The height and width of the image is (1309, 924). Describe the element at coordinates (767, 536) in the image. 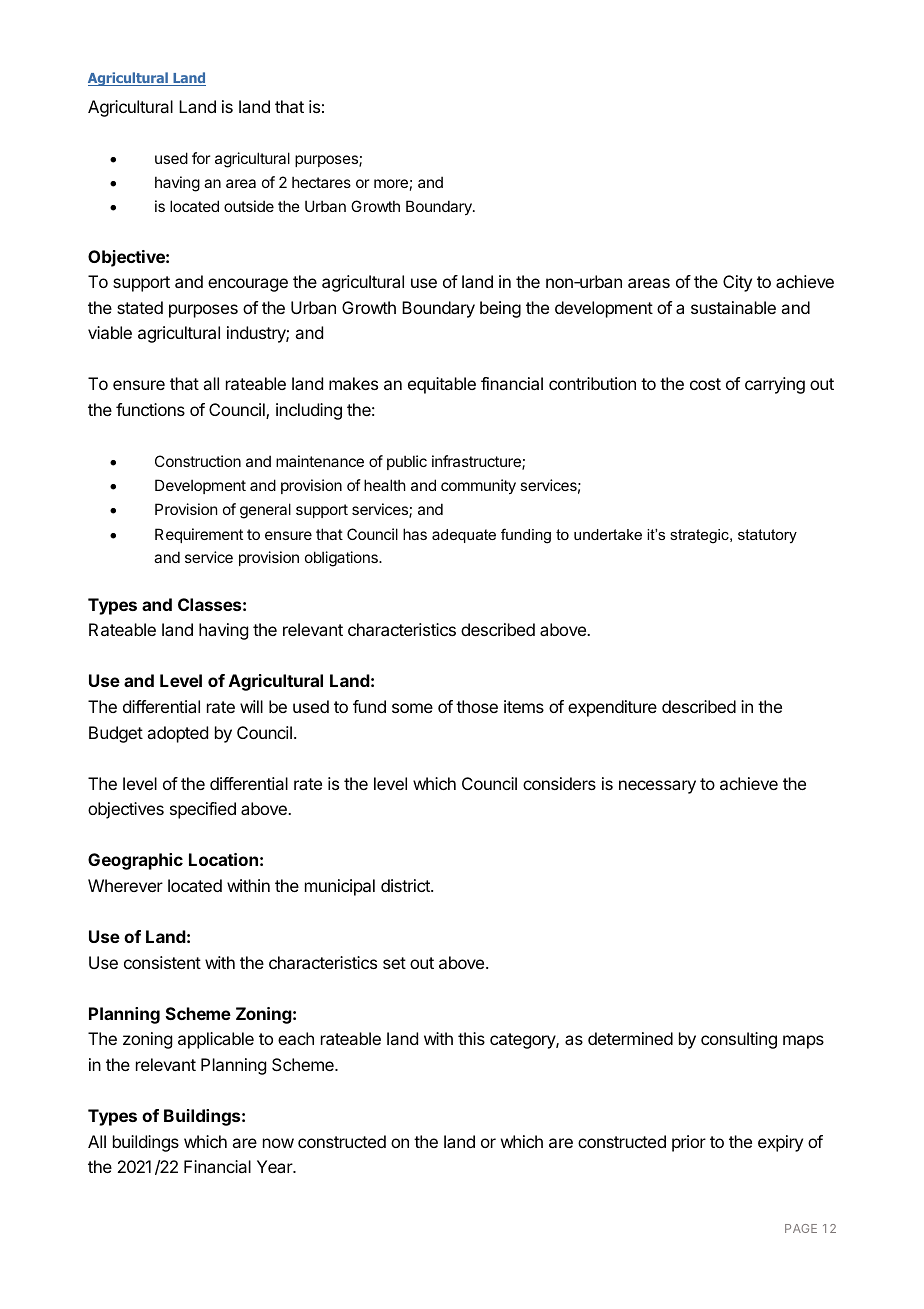

I see `statutory` at that location.
